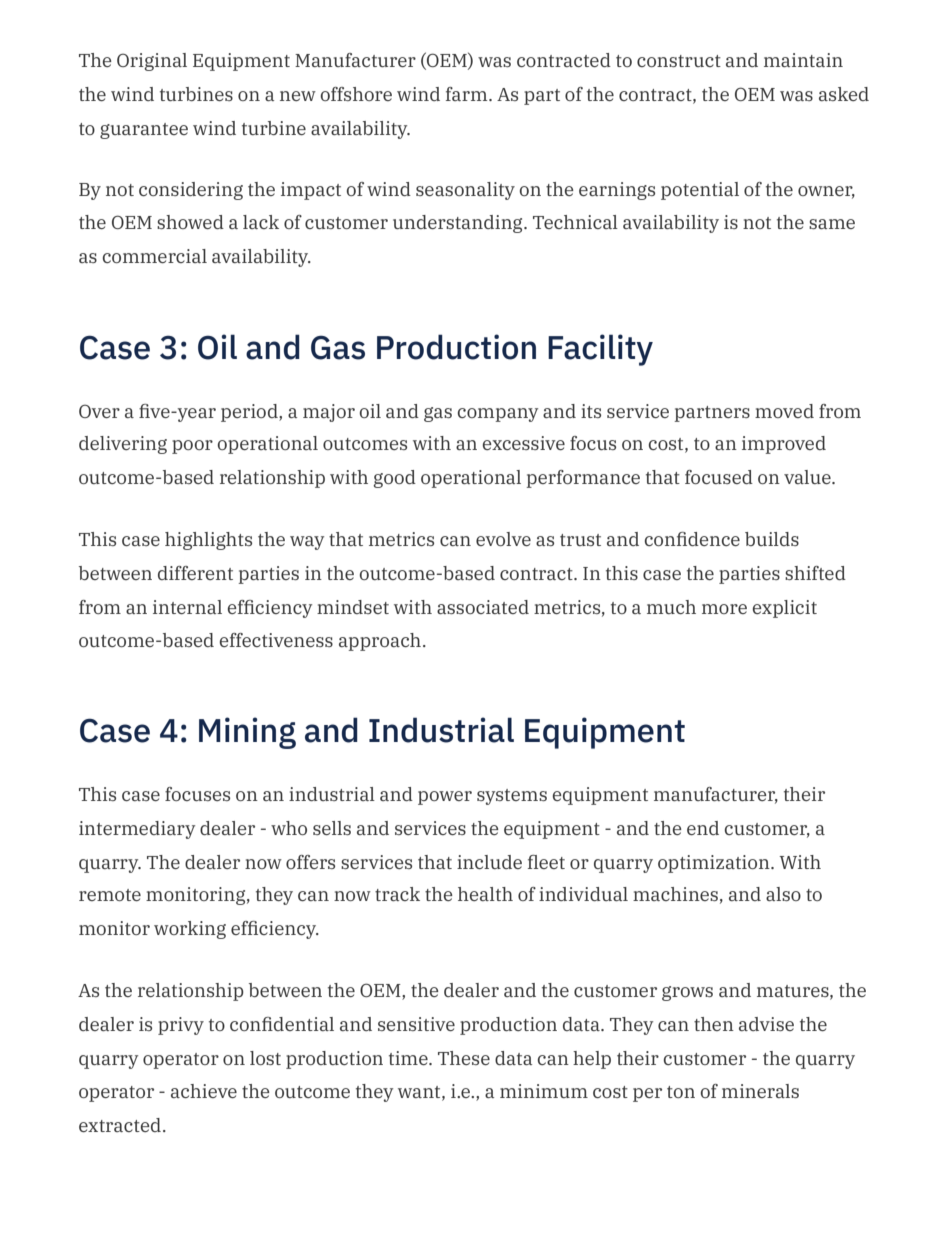 Image resolution: width=952 pixels, height=1233 pixels. What do you see at coordinates (498, 415) in the page?
I see `company` at bounding box center [498, 415].
